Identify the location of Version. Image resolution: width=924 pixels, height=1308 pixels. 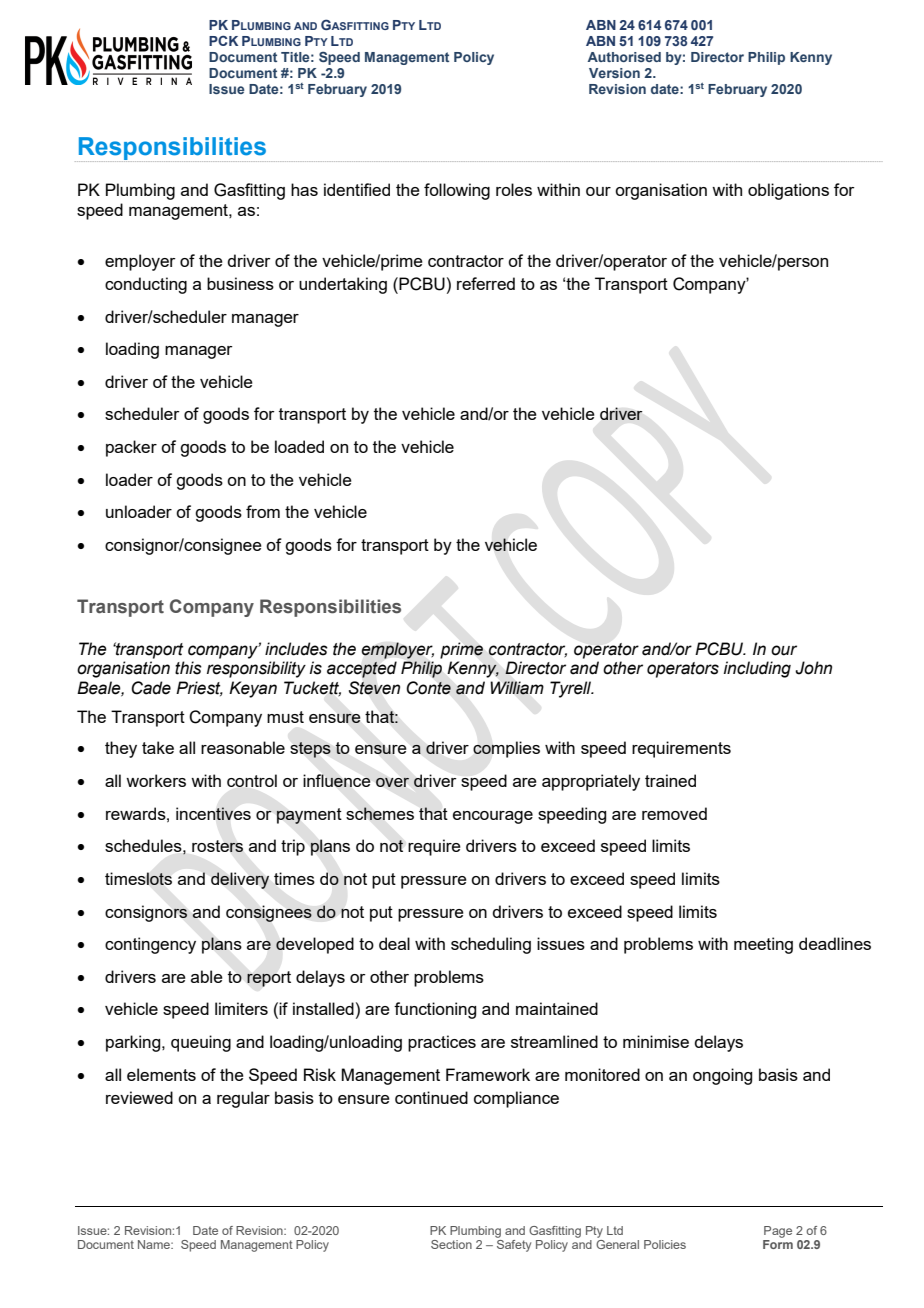
(614, 73).
